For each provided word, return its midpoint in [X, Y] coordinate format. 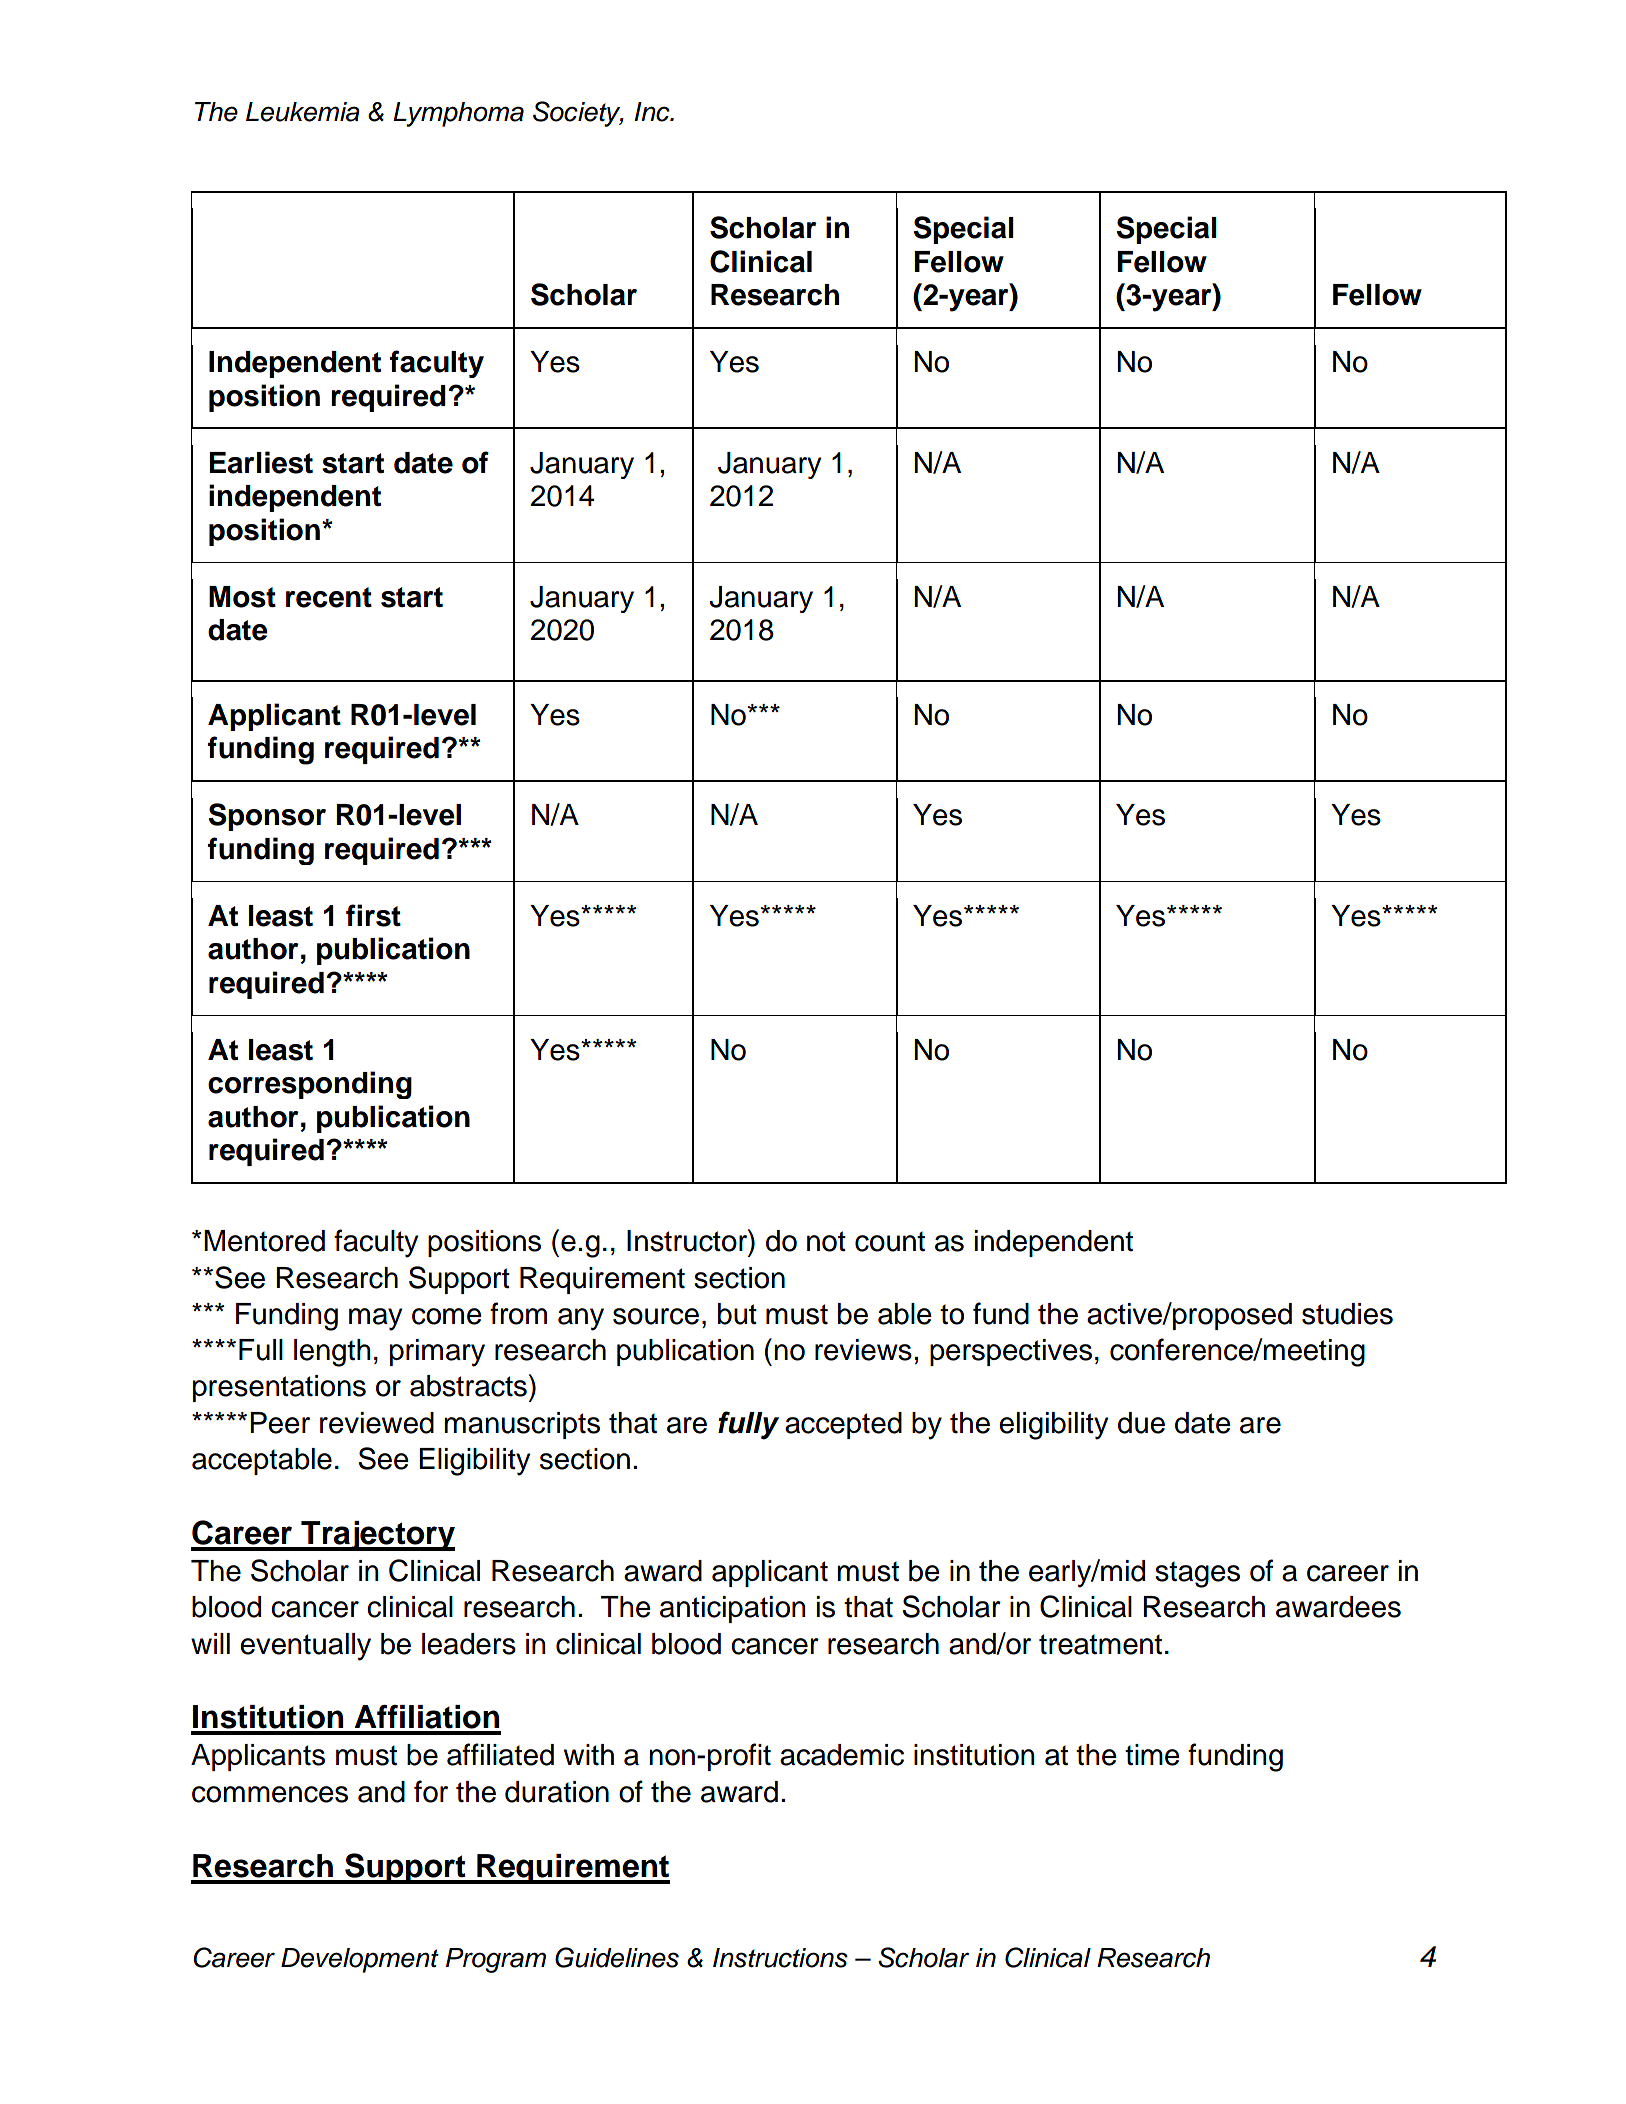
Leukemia [303, 112]
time [1152, 1755]
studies [1347, 1314]
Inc [653, 112]
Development [360, 1960]
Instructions [780, 1958]
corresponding [310, 1085]
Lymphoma [458, 114]
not [826, 1241]
